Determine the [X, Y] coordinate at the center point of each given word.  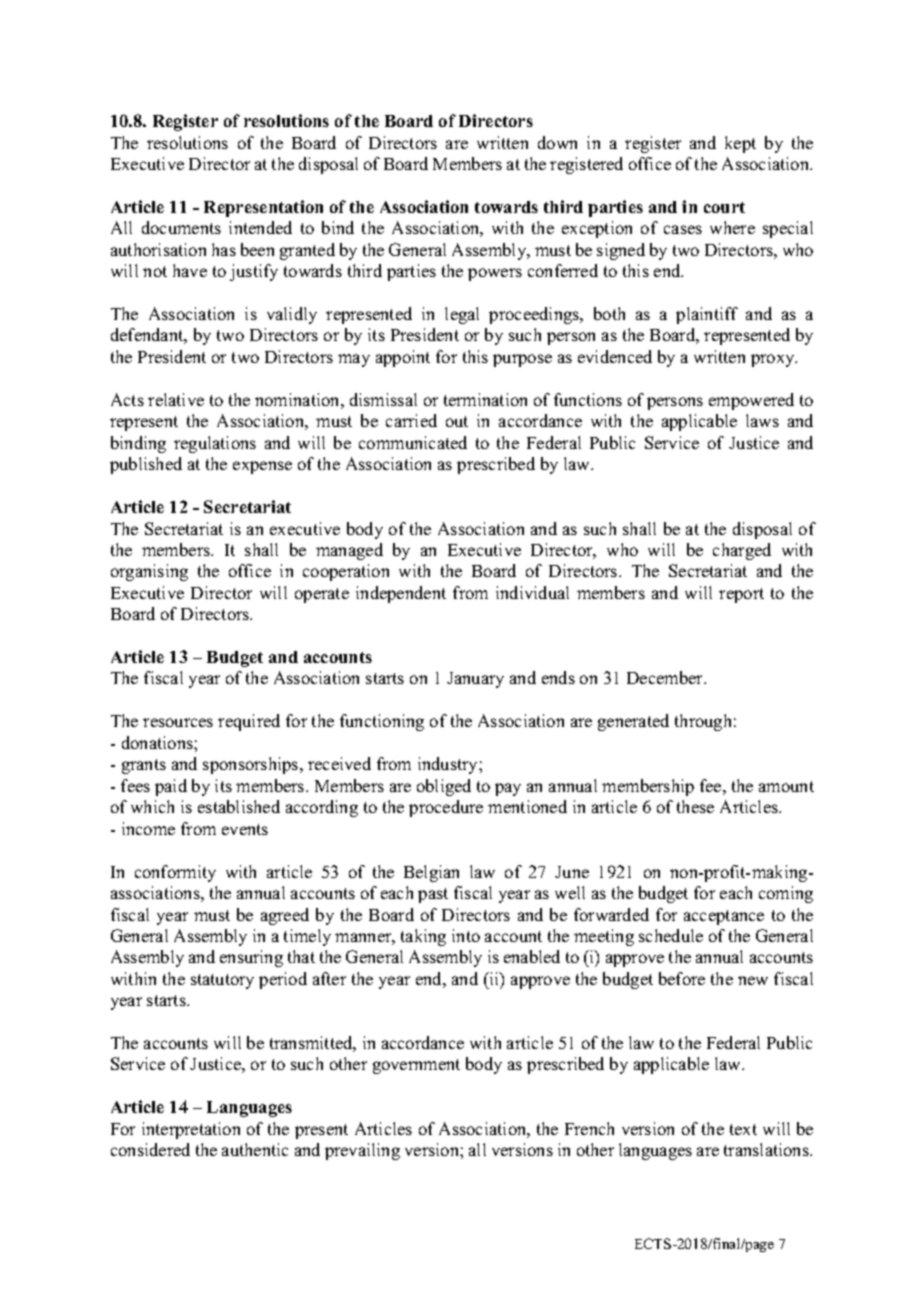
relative [176, 399]
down [557, 142]
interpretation [191, 1130]
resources [178, 722]
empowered [751, 401]
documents [181, 227]
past [433, 895]
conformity [175, 873]
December [666, 677]
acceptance [724, 917]
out [457, 421]
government [416, 1066]
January [475, 680]
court [724, 207]
